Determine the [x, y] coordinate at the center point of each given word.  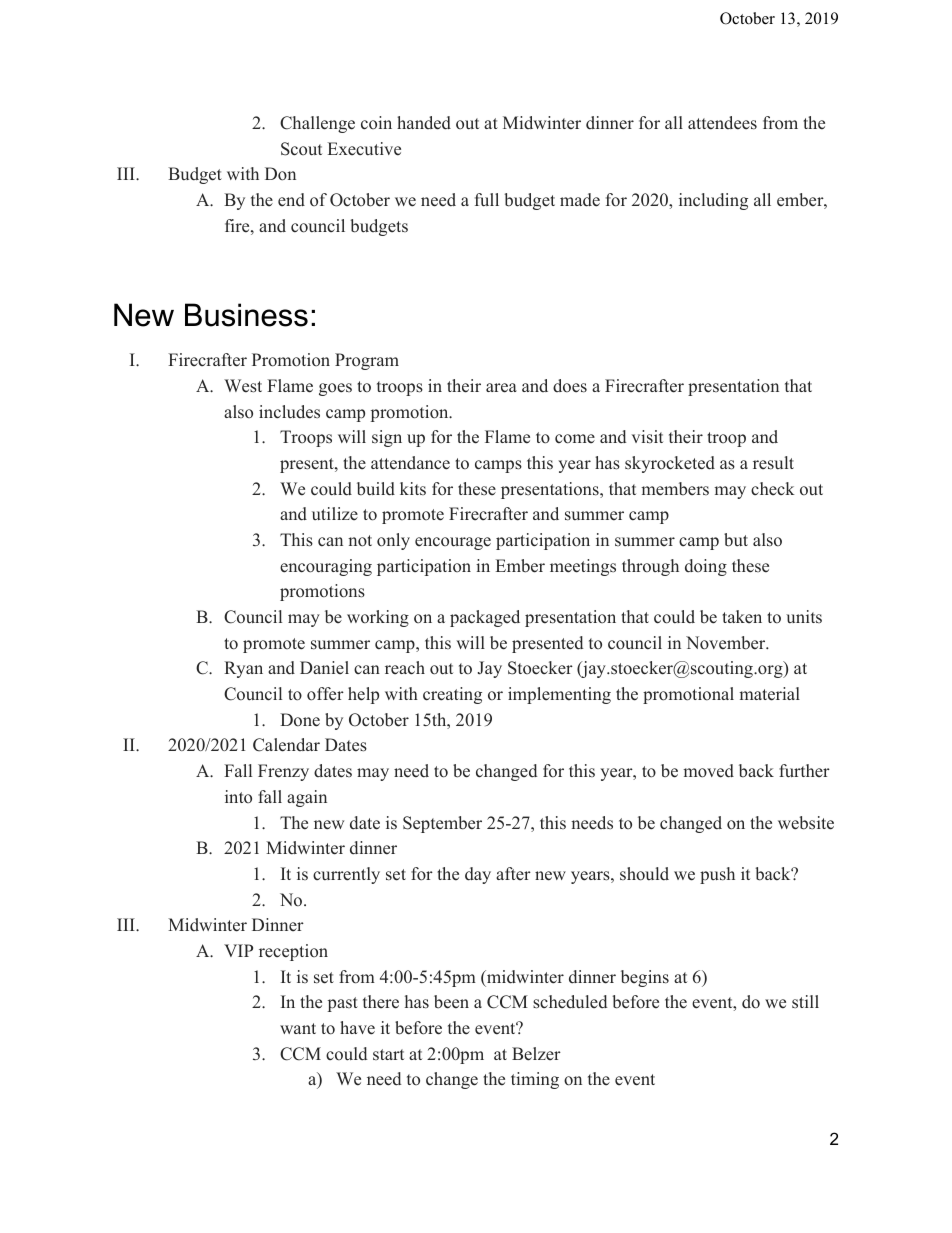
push [717, 875]
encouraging [326, 567]
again [307, 798]
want [298, 1028]
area [501, 388]
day [478, 875]
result [773, 463]
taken [742, 617]
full [487, 200]
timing [535, 1080]
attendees [722, 123]
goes [335, 389]
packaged [485, 618]
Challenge [317, 124]
